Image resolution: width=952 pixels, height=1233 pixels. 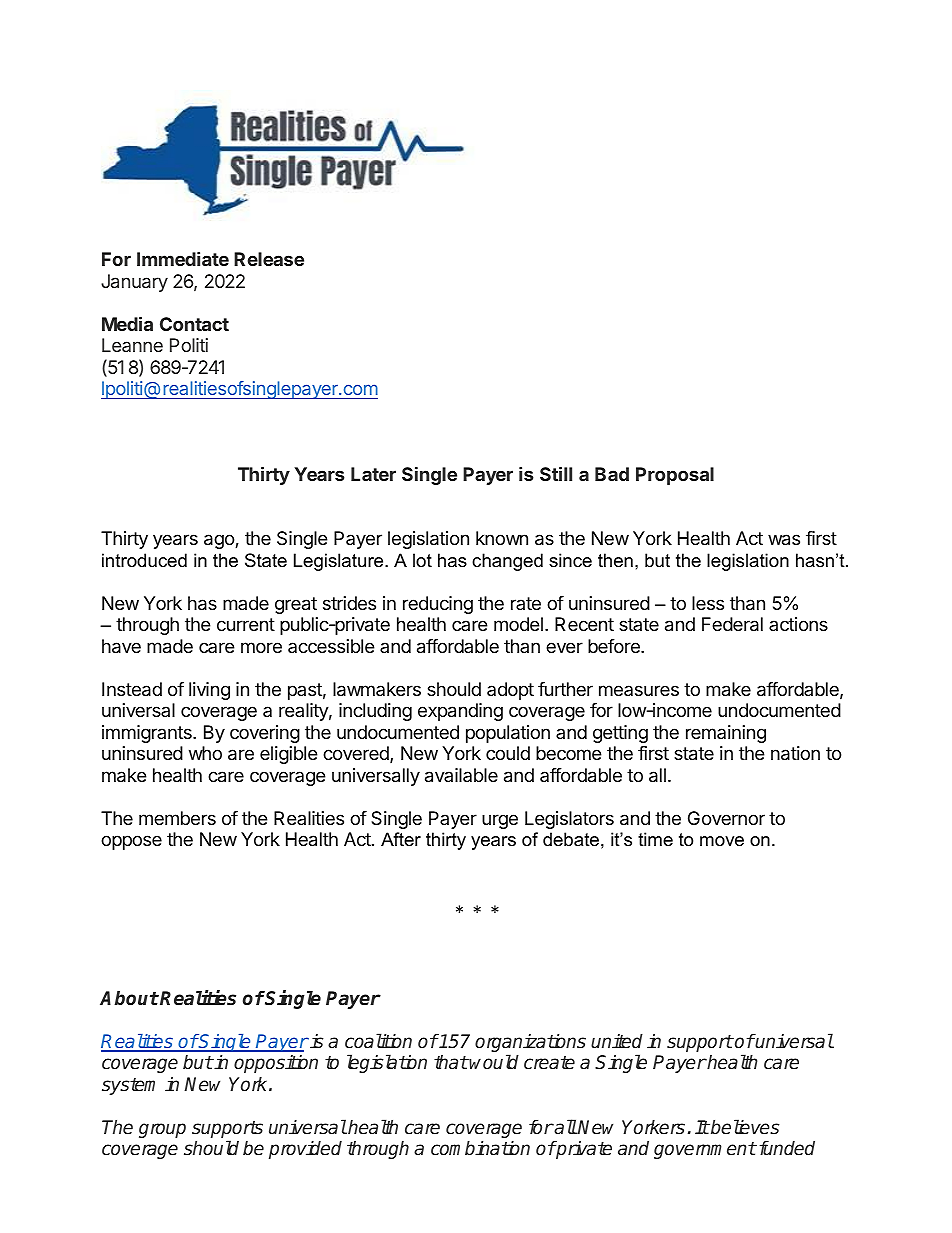 I want to click on was, so click(x=784, y=540).
